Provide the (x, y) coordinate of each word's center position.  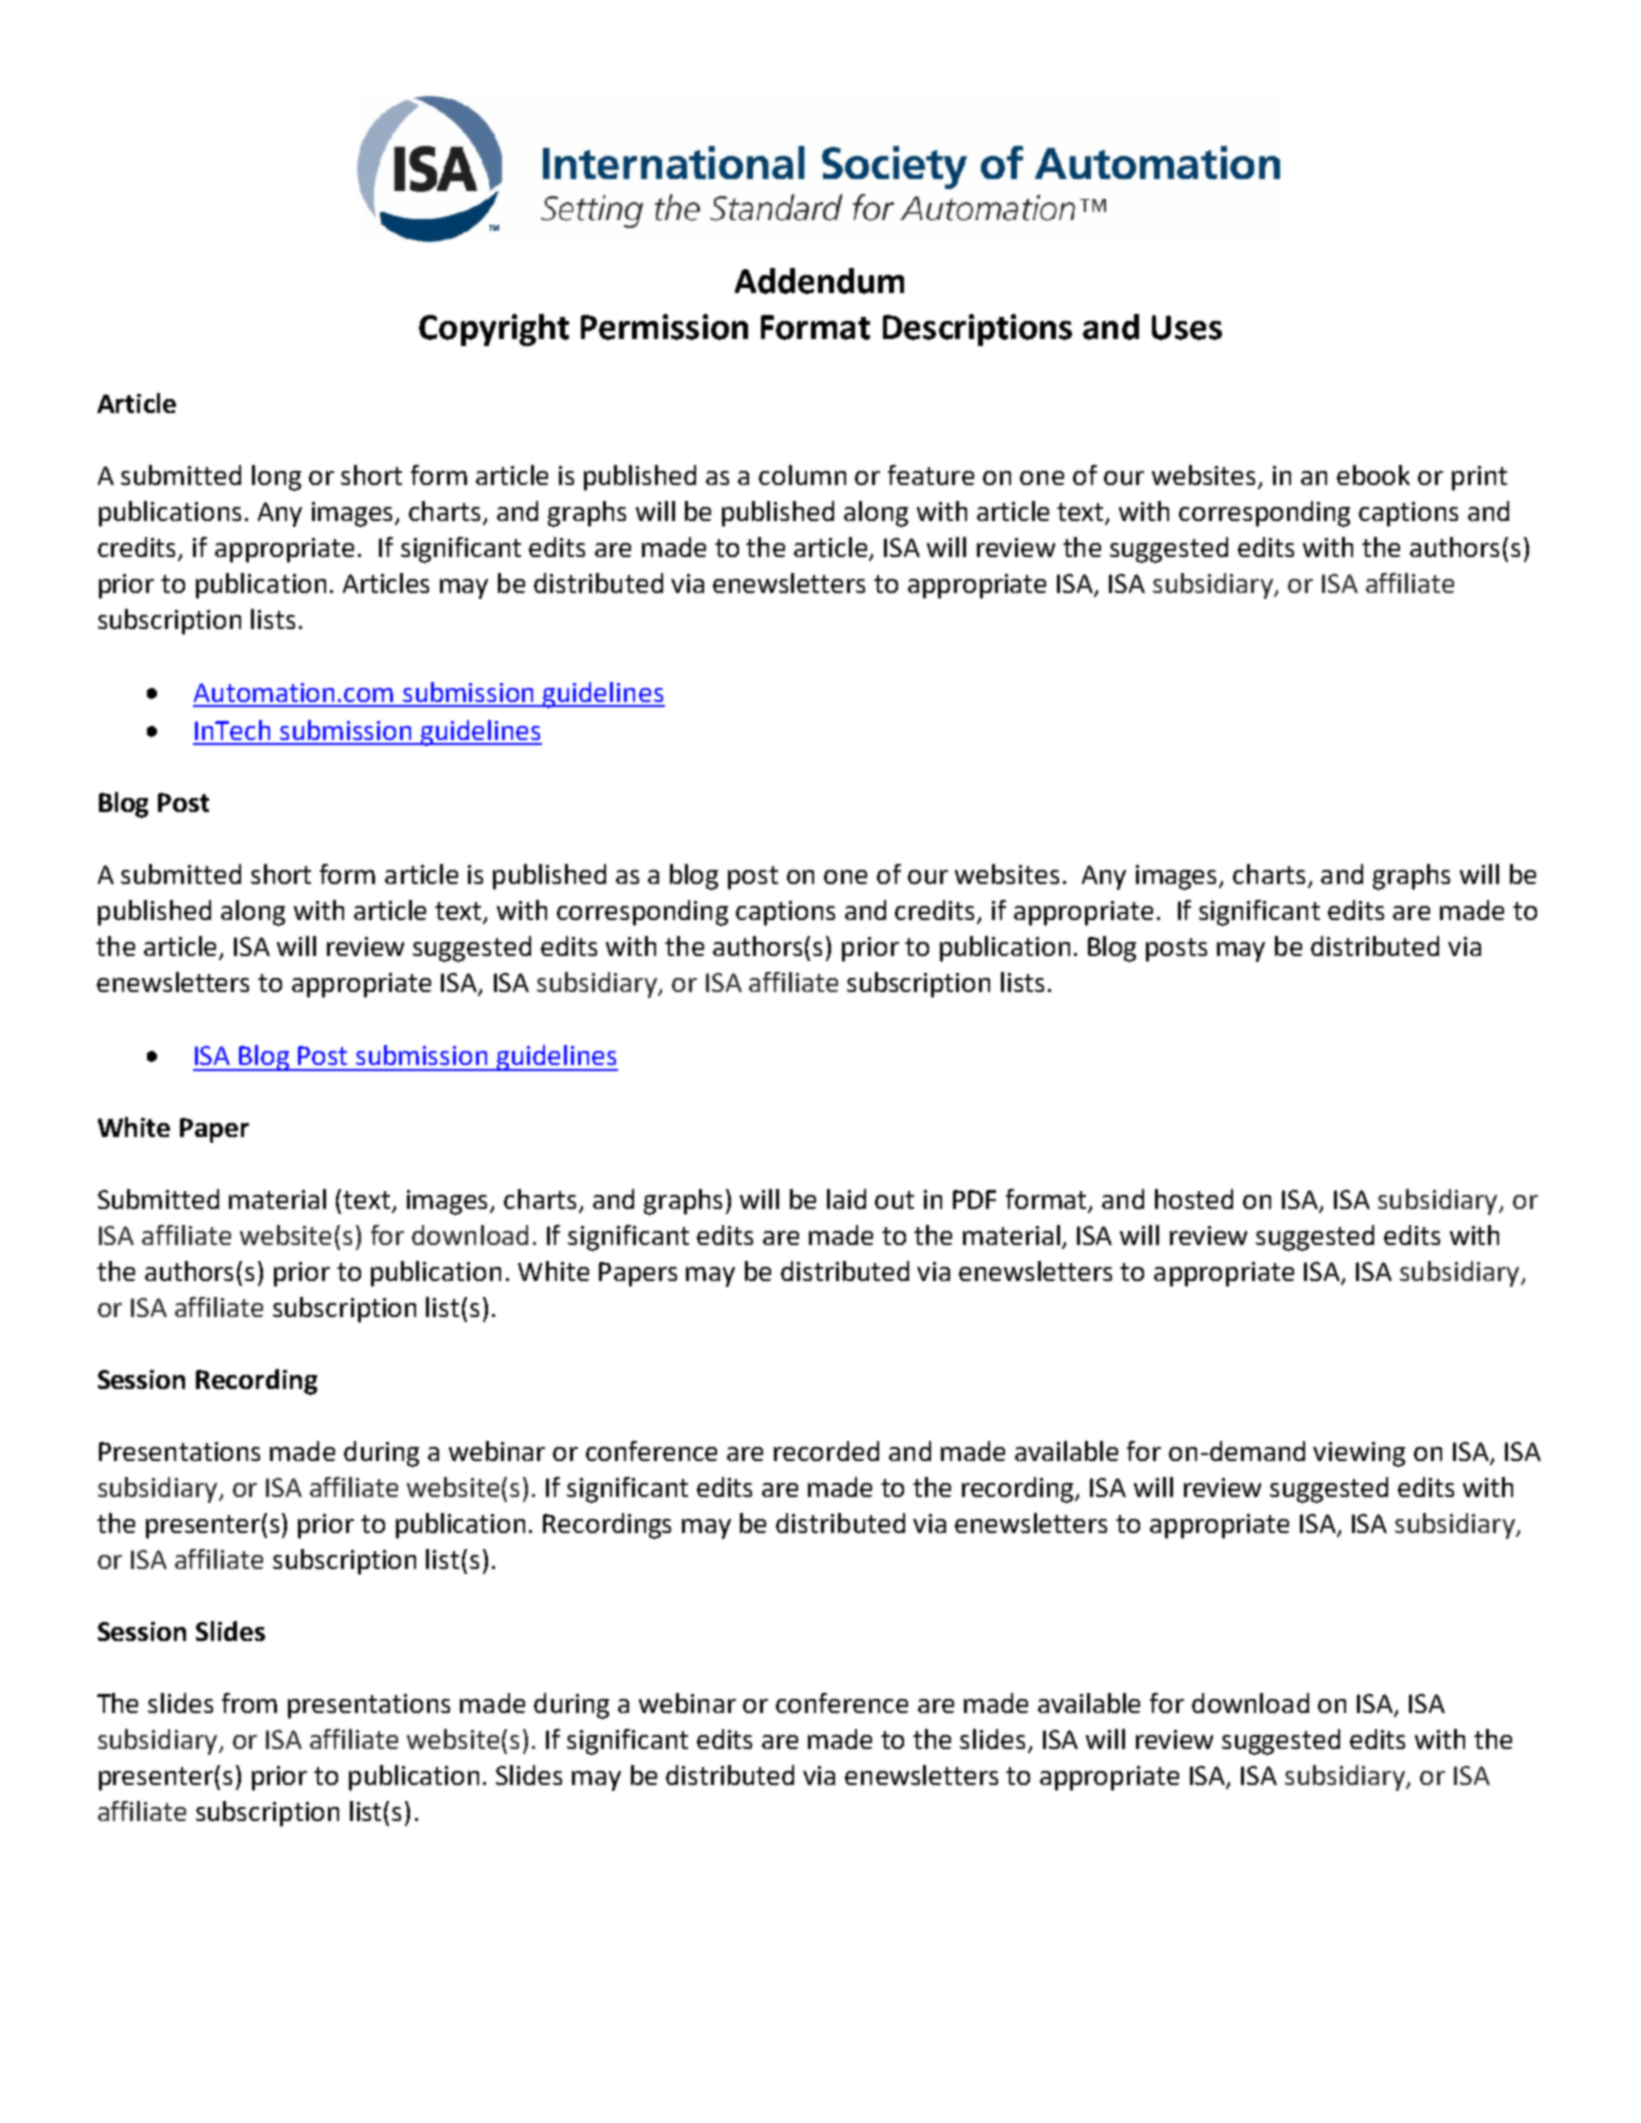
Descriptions (977, 330)
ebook (1373, 475)
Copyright (494, 330)
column (802, 475)
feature (931, 475)
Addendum (819, 281)
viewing (1359, 1454)
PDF (974, 1199)
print (1479, 478)
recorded (826, 1451)
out (894, 1200)
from (249, 1703)
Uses (1187, 327)
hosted (1194, 1199)
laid (846, 1199)
